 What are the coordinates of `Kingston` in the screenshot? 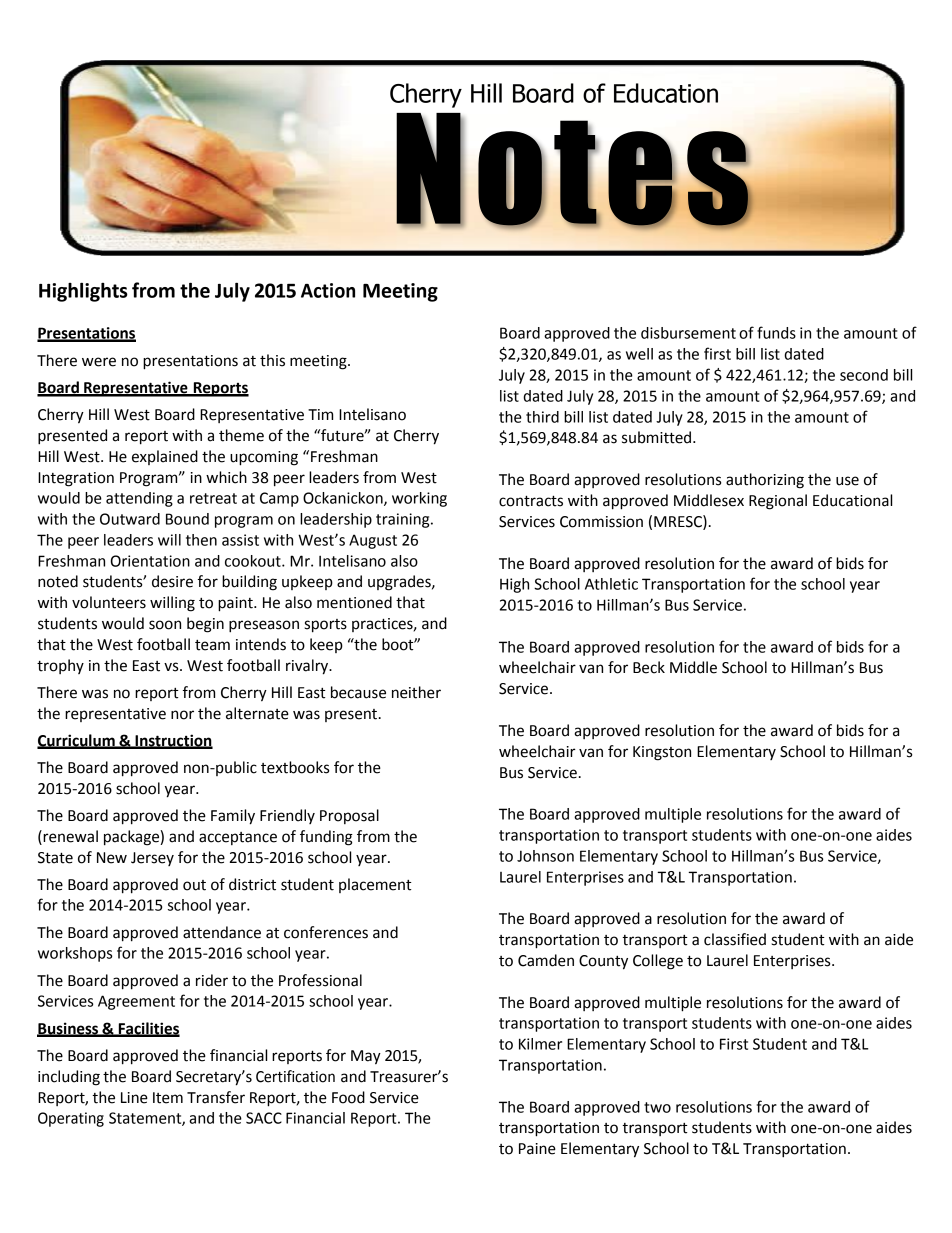 It's located at (662, 753).
